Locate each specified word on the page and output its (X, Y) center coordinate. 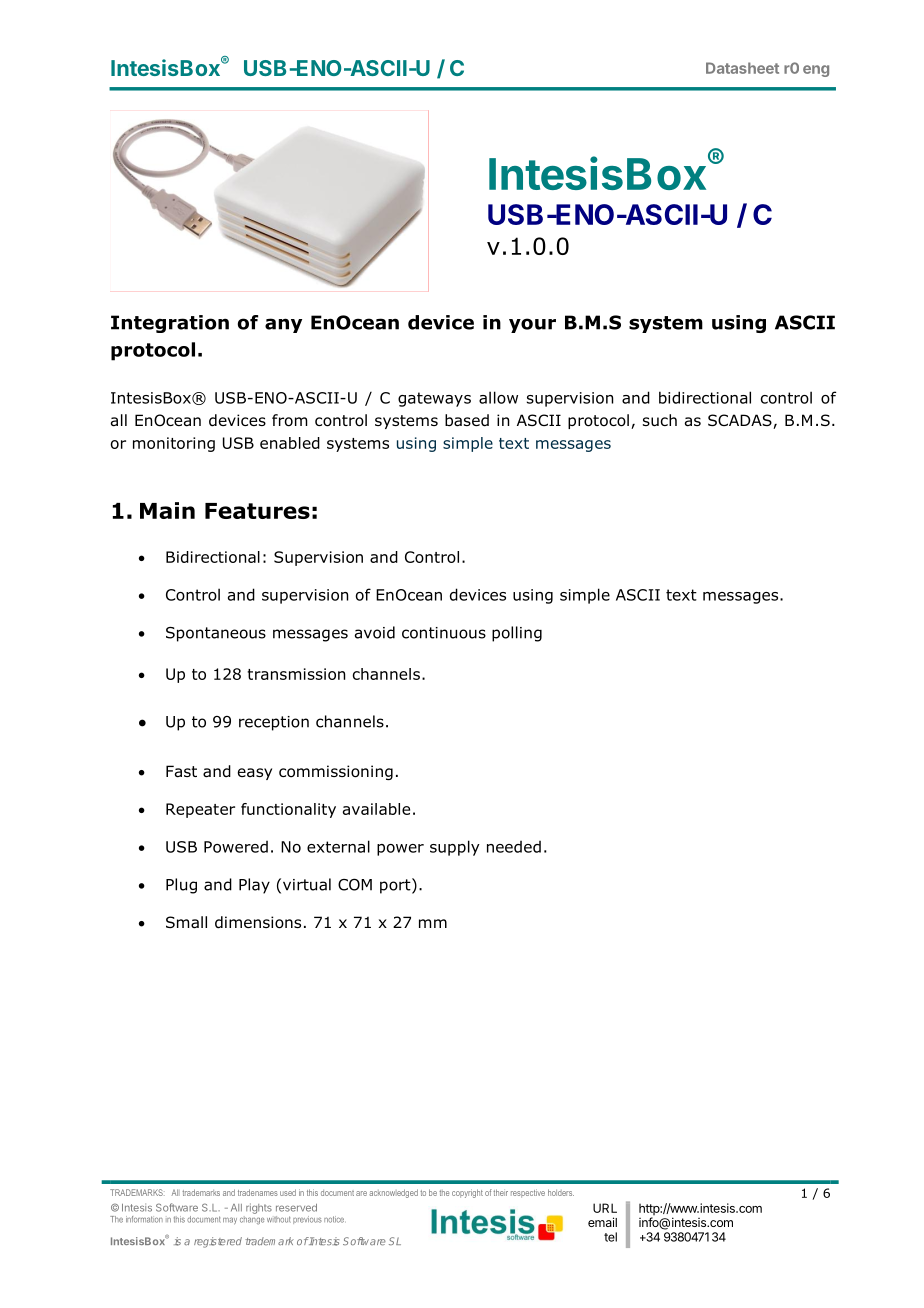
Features (257, 511)
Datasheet (742, 68)
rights (259, 1208)
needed (514, 847)
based (467, 420)
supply (455, 848)
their (500, 1192)
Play (254, 886)
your (532, 325)
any (283, 325)
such (660, 420)
